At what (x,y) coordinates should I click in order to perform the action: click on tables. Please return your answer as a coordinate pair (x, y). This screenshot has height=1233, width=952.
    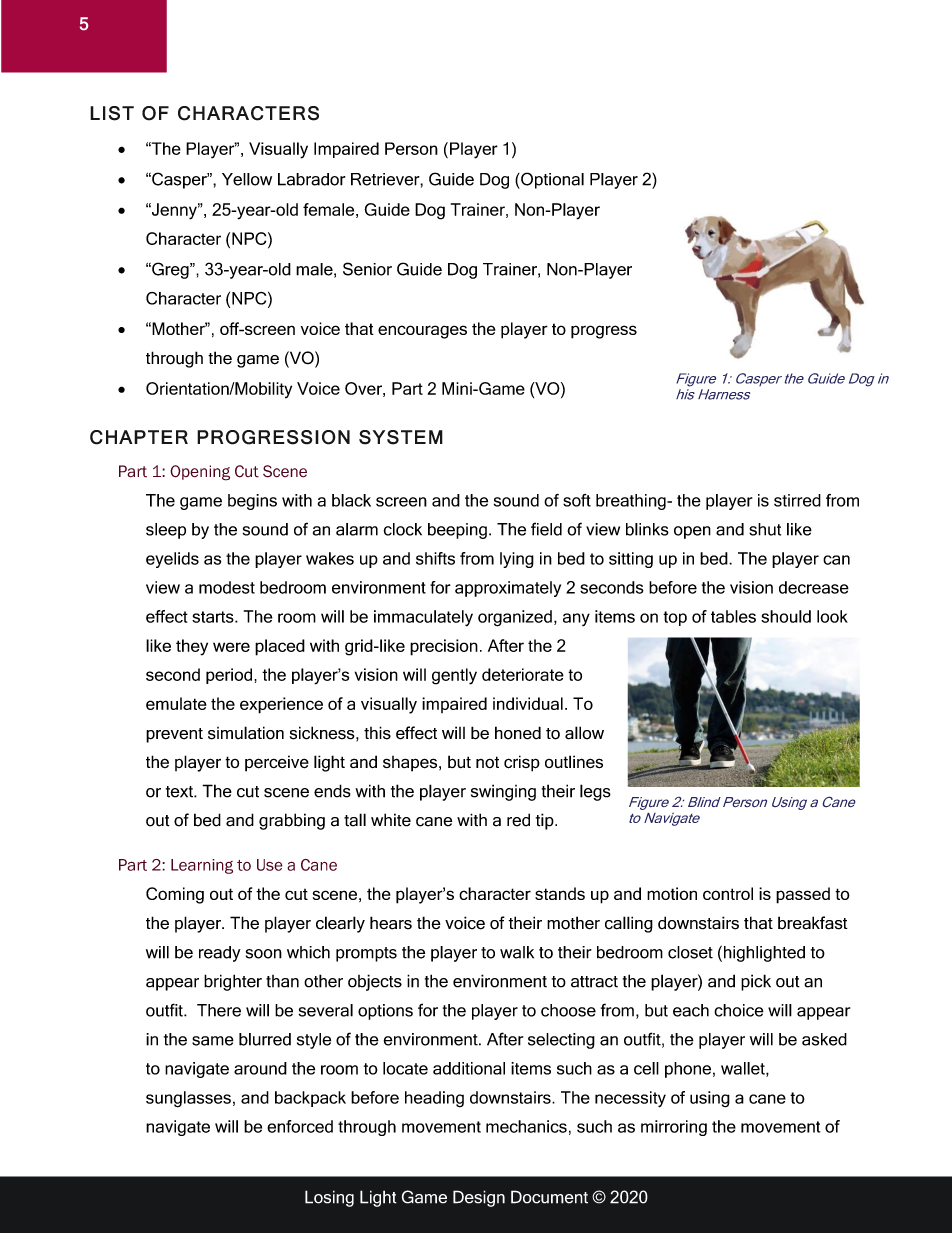
    Looking at the image, I should click on (733, 616).
